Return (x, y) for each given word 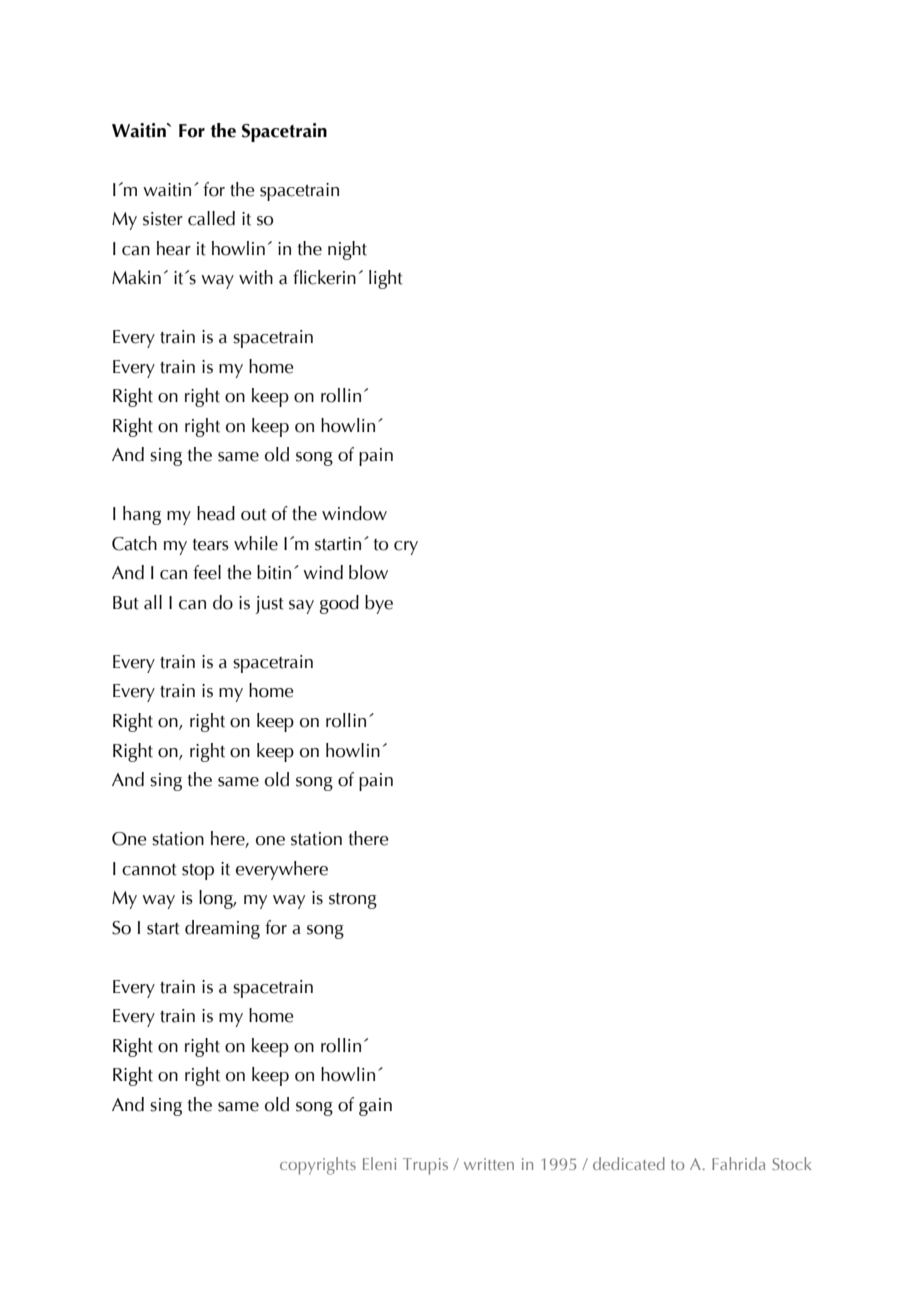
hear (174, 248)
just (269, 605)
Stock (792, 1163)
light (386, 279)
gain (375, 1107)
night (347, 250)
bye (379, 604)
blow (368, 572)
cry (406, 548)
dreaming (222, 929)
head (216, 513)
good (339, 604)
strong (353, 901)
